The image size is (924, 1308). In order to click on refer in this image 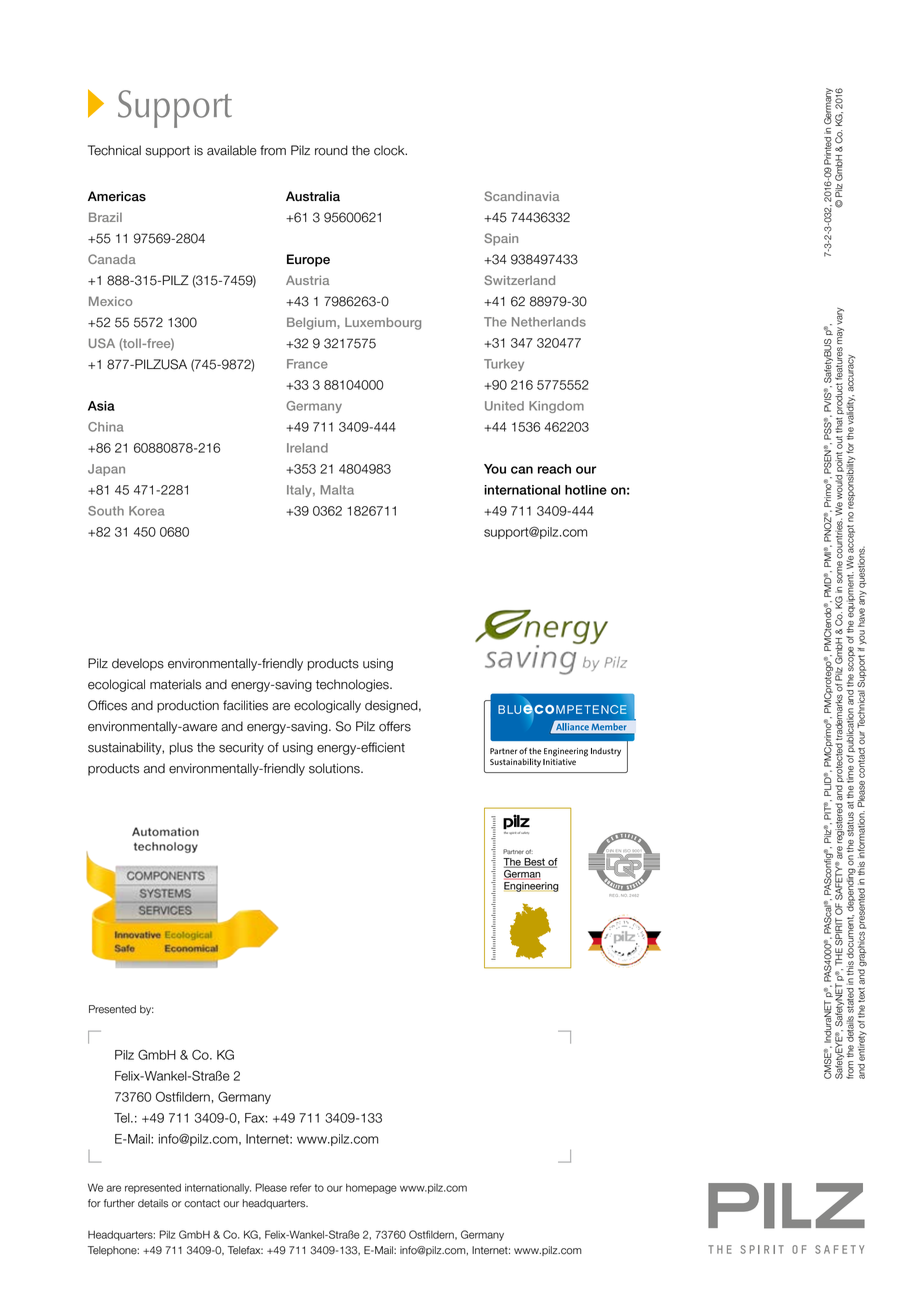, I will do `click(300, 1187)`.
